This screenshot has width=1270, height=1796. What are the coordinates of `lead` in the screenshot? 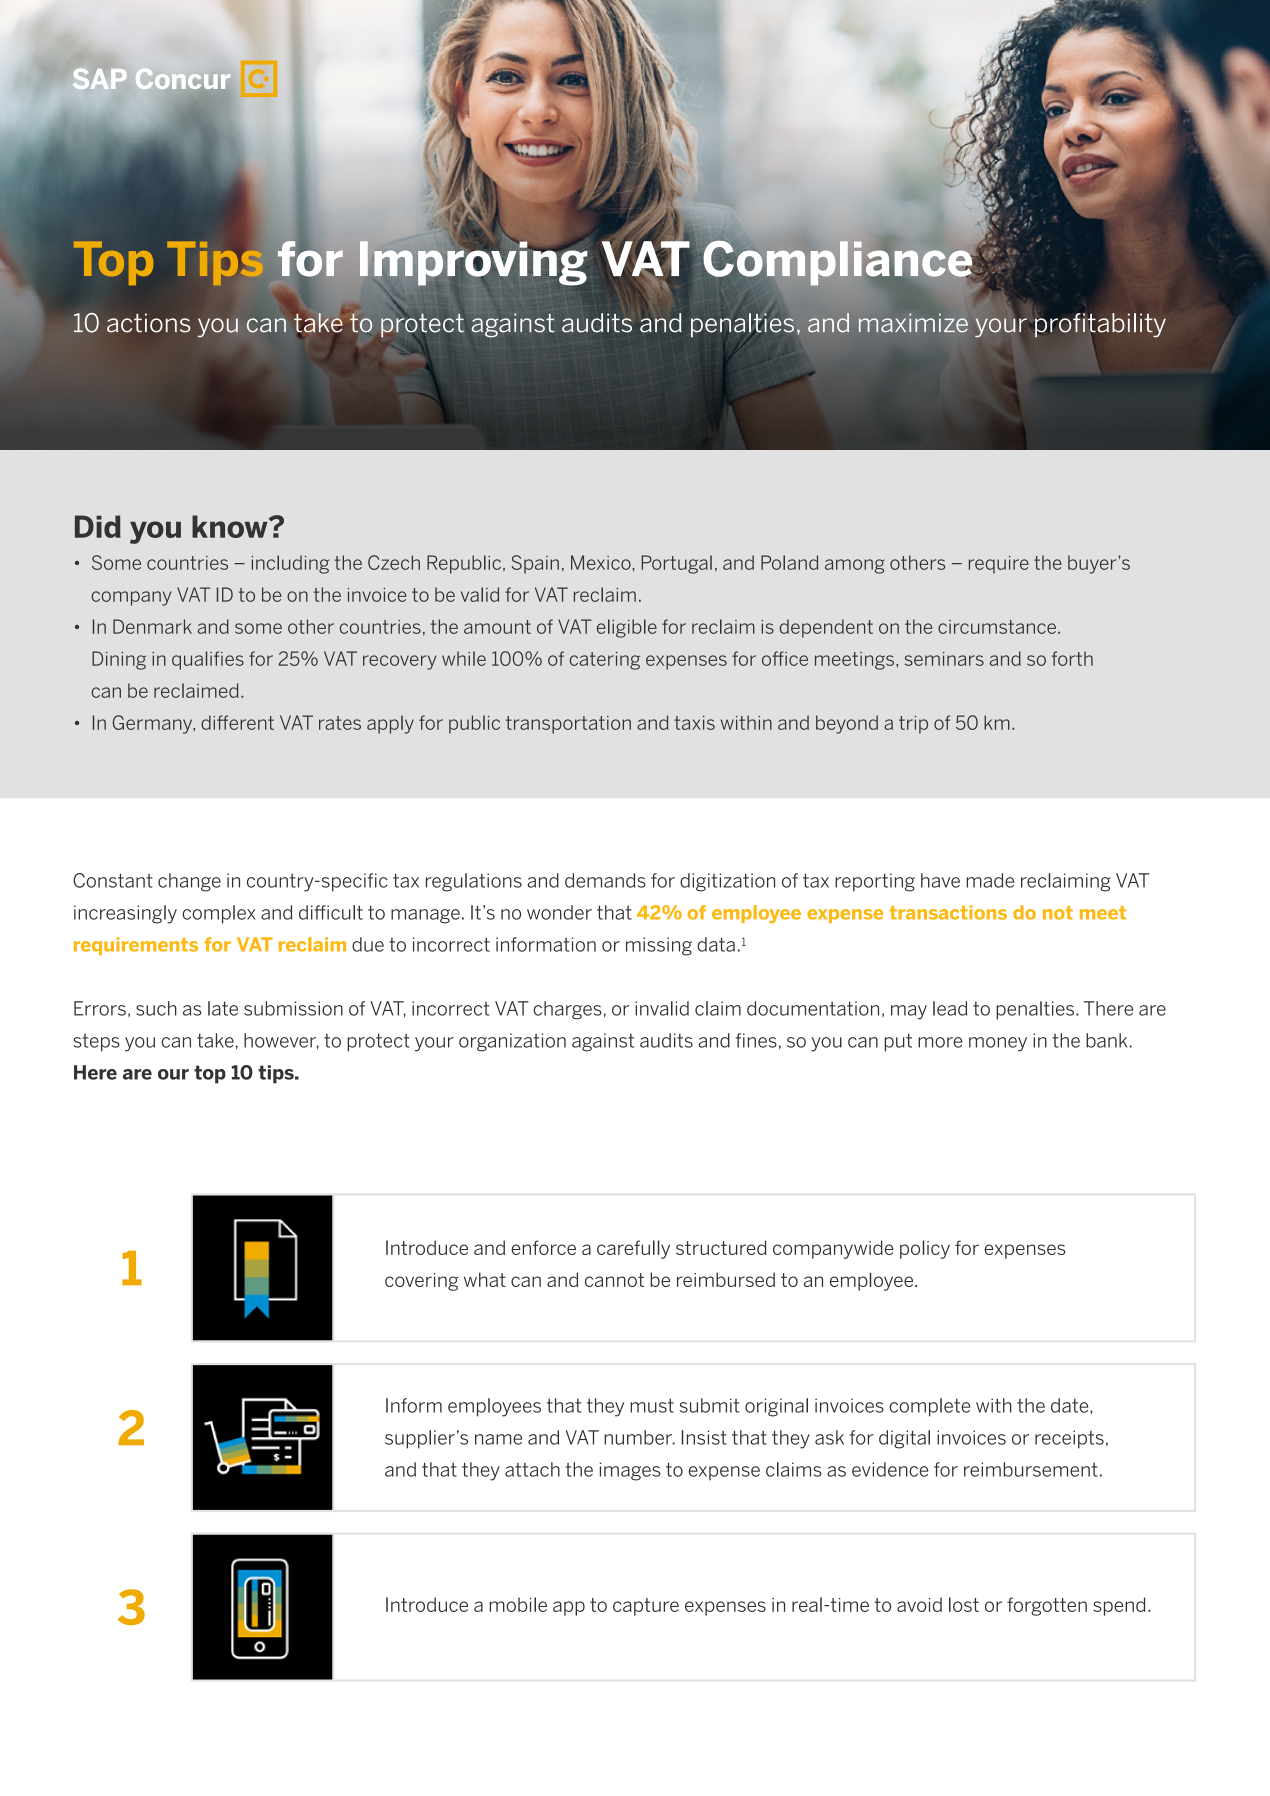 It's located at (950, 1008).
